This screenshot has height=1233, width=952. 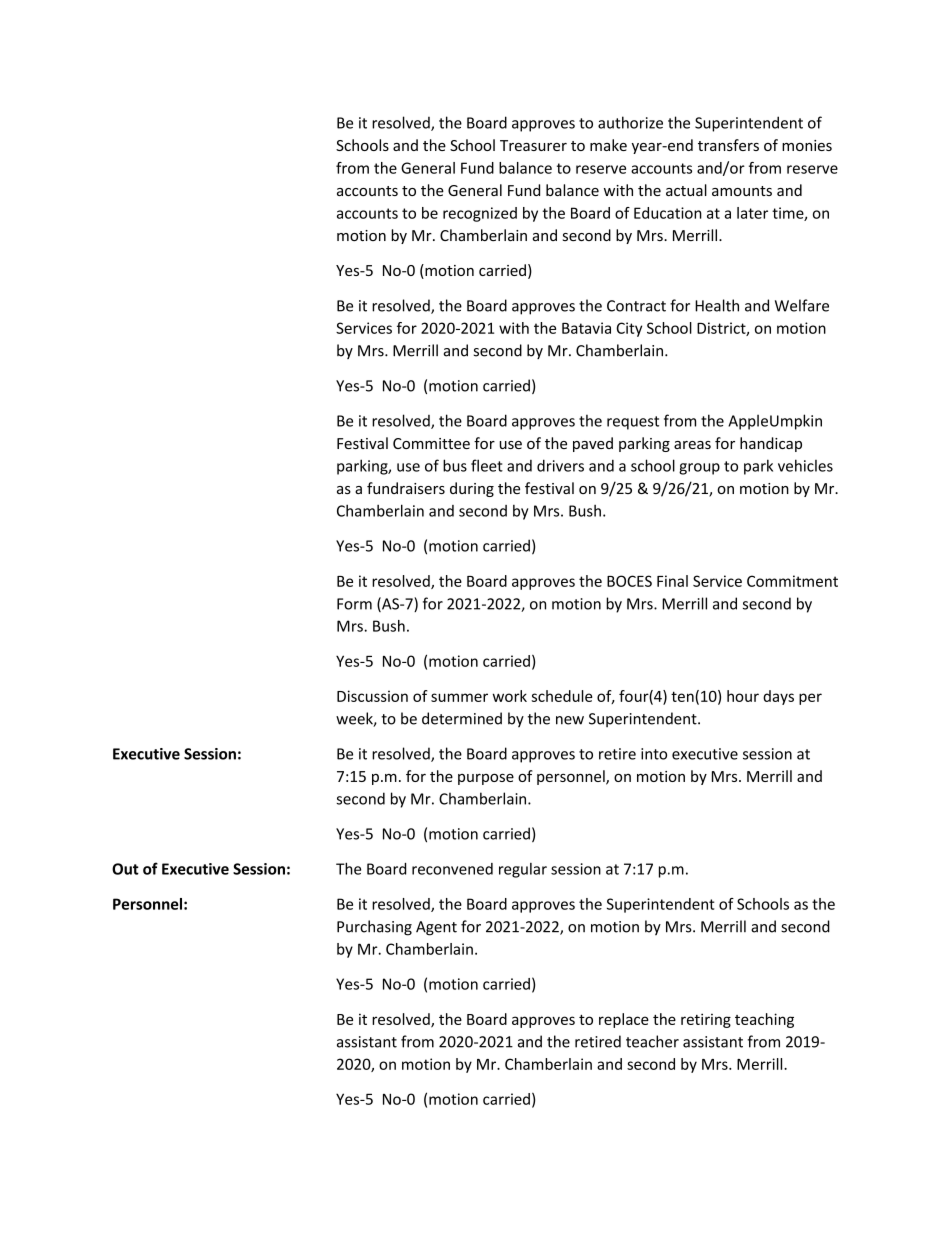 I want to click on recognized, so click(x=480, y=214).
